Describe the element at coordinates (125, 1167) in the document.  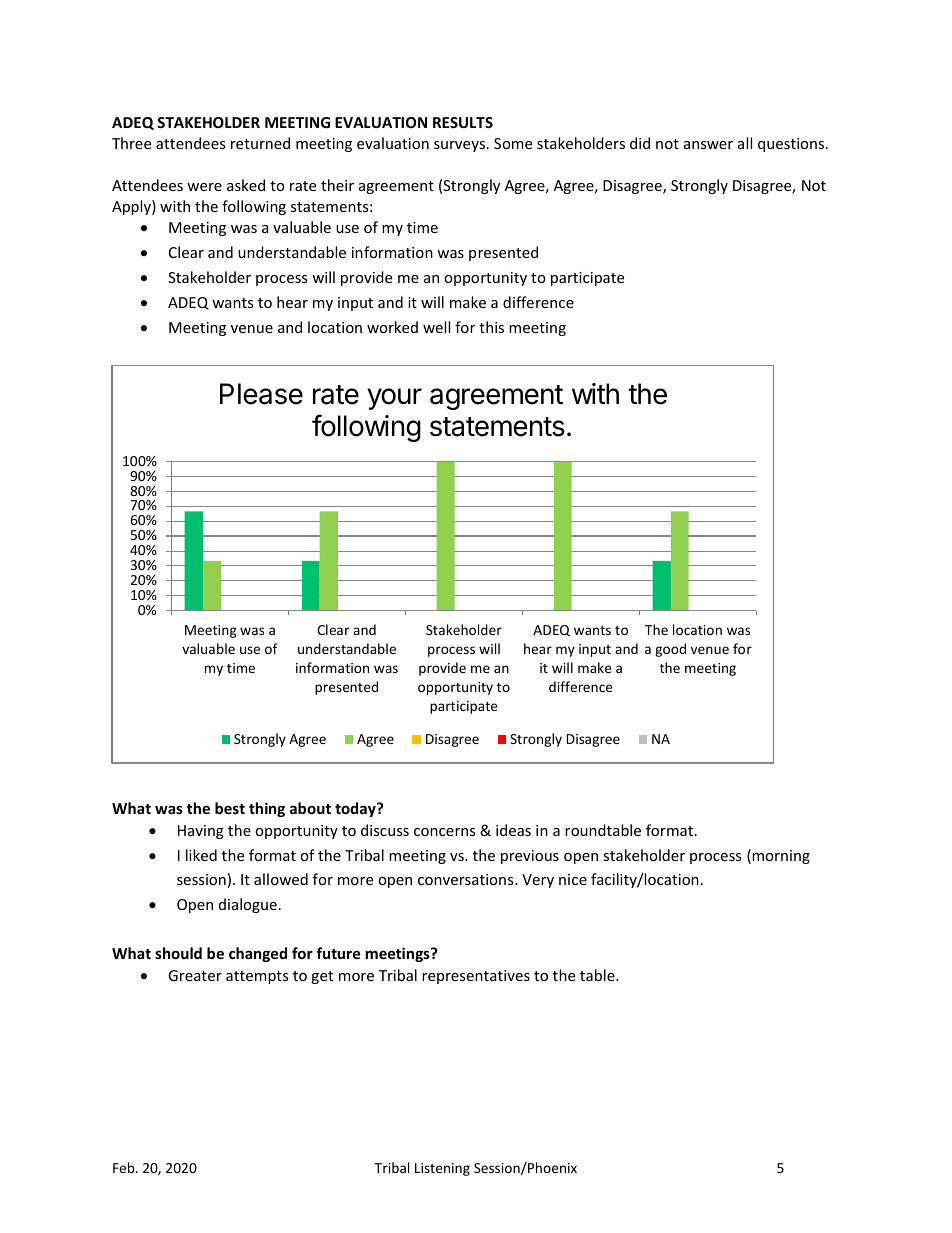
I see `Feb` at that location.
